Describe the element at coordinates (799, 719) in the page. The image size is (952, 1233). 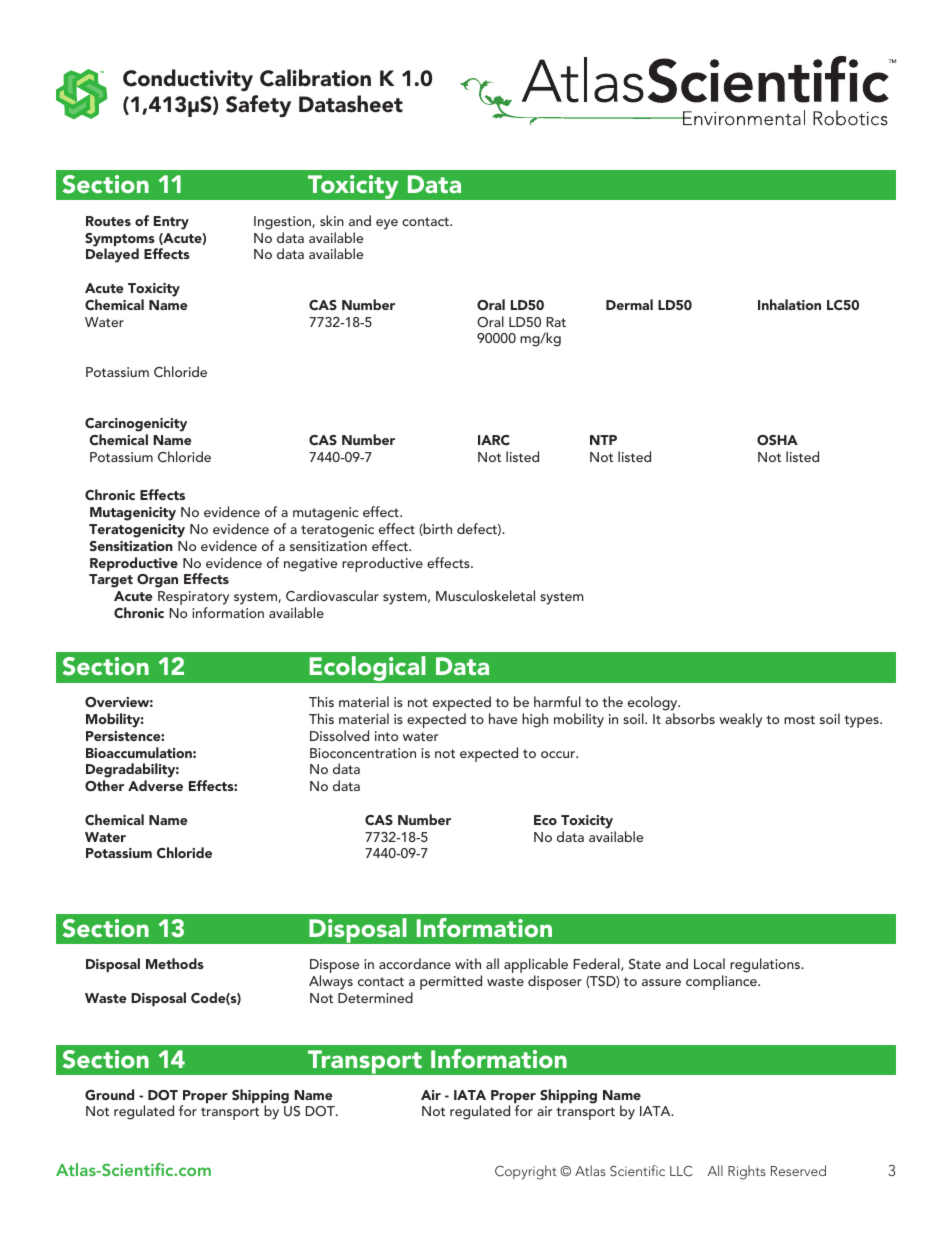
I see `most` at that location.
